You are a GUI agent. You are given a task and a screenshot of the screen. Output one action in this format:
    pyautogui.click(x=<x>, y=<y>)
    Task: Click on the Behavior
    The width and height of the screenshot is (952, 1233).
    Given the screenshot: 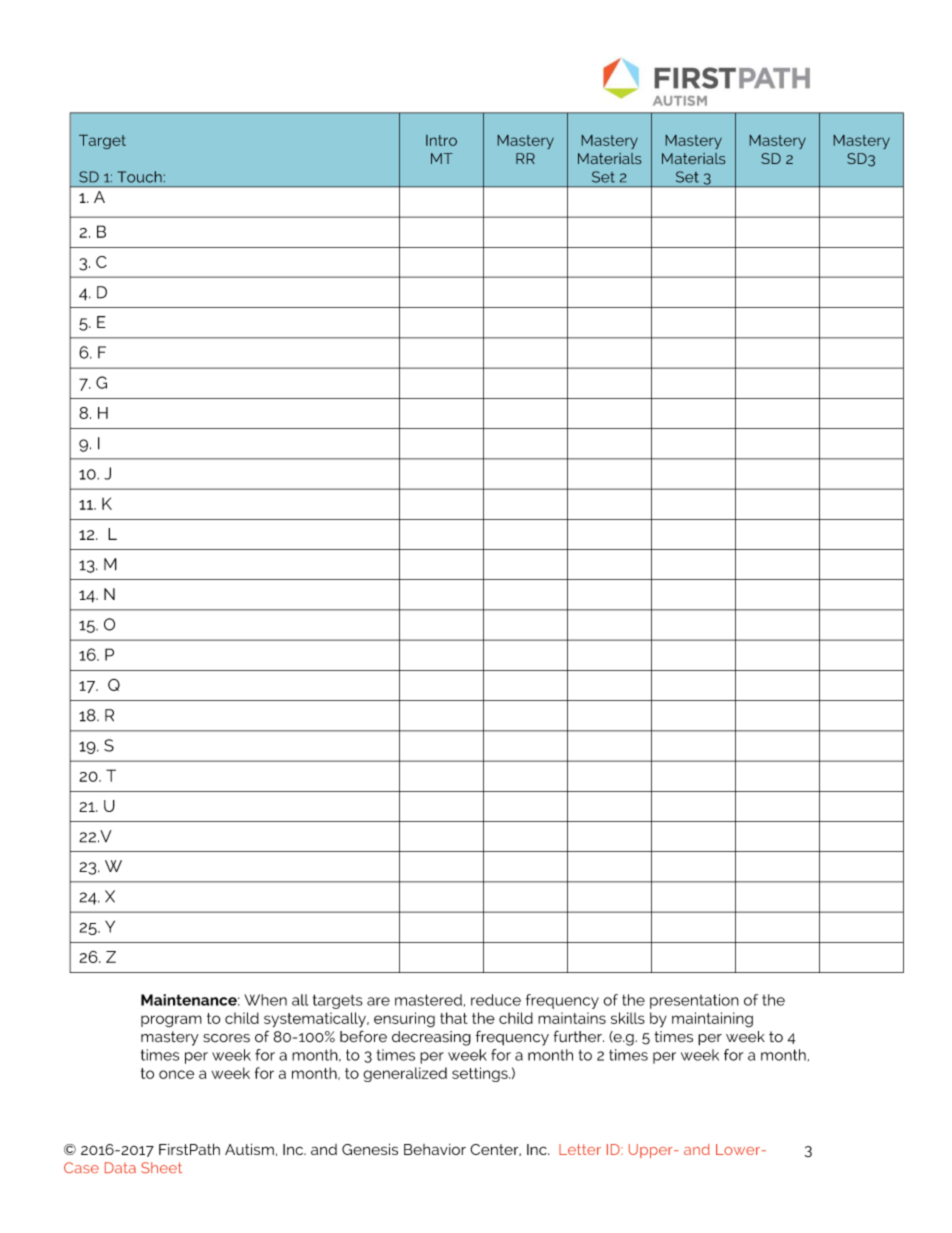 What is the action you would take?
    pyautogui.click(x=435, y=1149)
